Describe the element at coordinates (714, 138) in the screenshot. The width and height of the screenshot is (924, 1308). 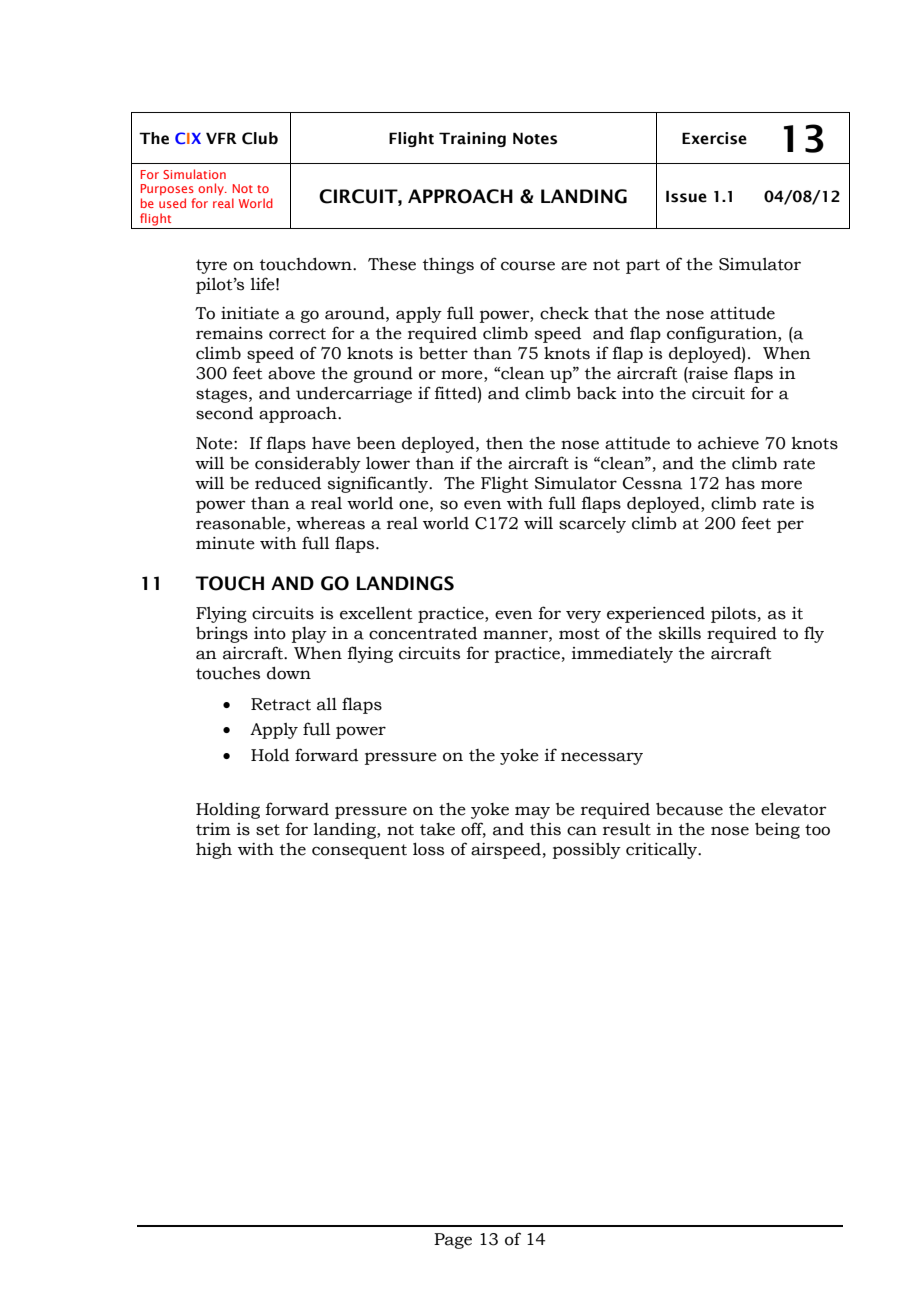
I see `Exercise` at that location.
